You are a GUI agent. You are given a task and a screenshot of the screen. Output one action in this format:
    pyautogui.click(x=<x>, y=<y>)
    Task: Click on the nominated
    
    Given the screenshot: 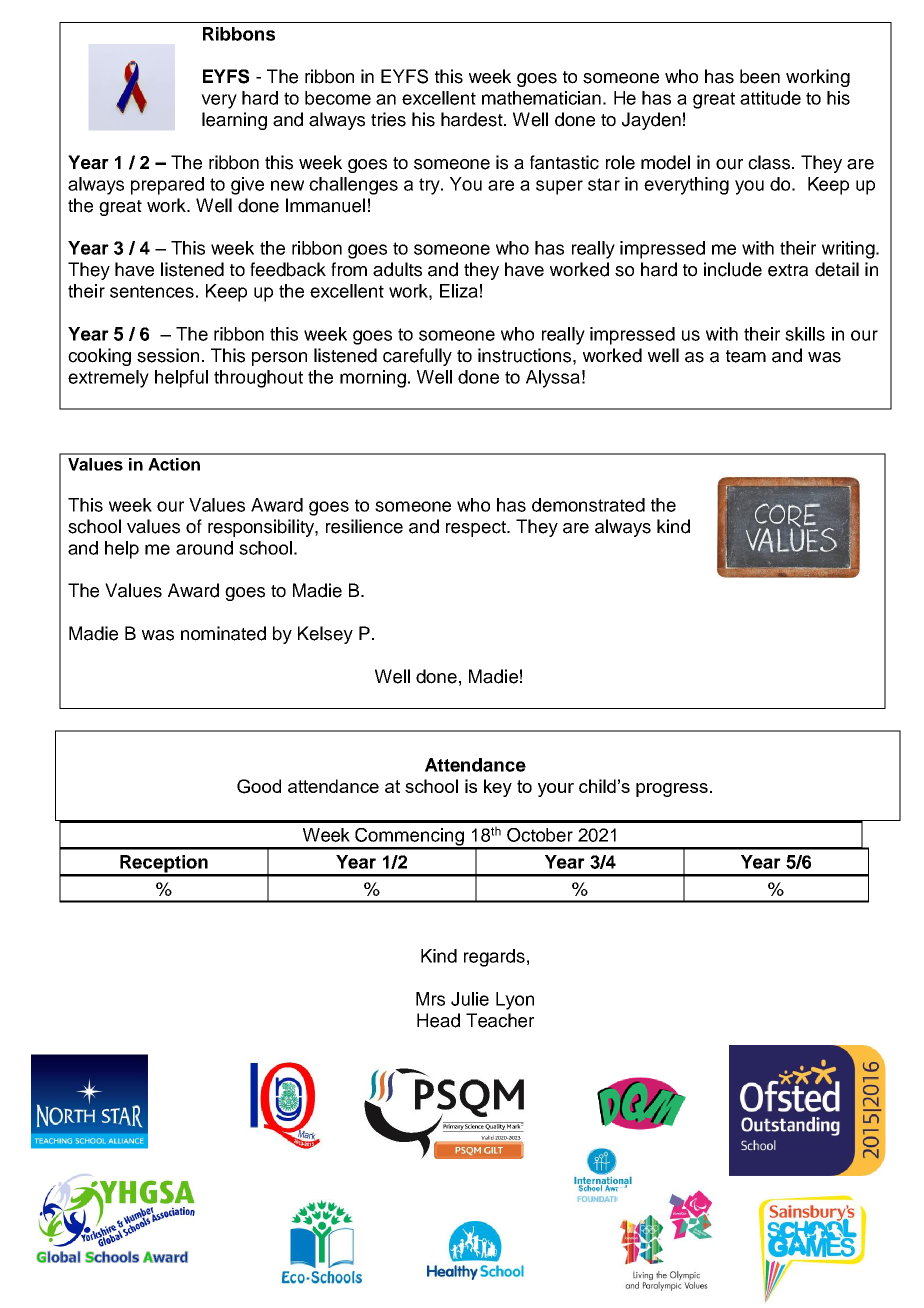 What is the action you would take?
    pyautogui.click(x=223, y=633)
